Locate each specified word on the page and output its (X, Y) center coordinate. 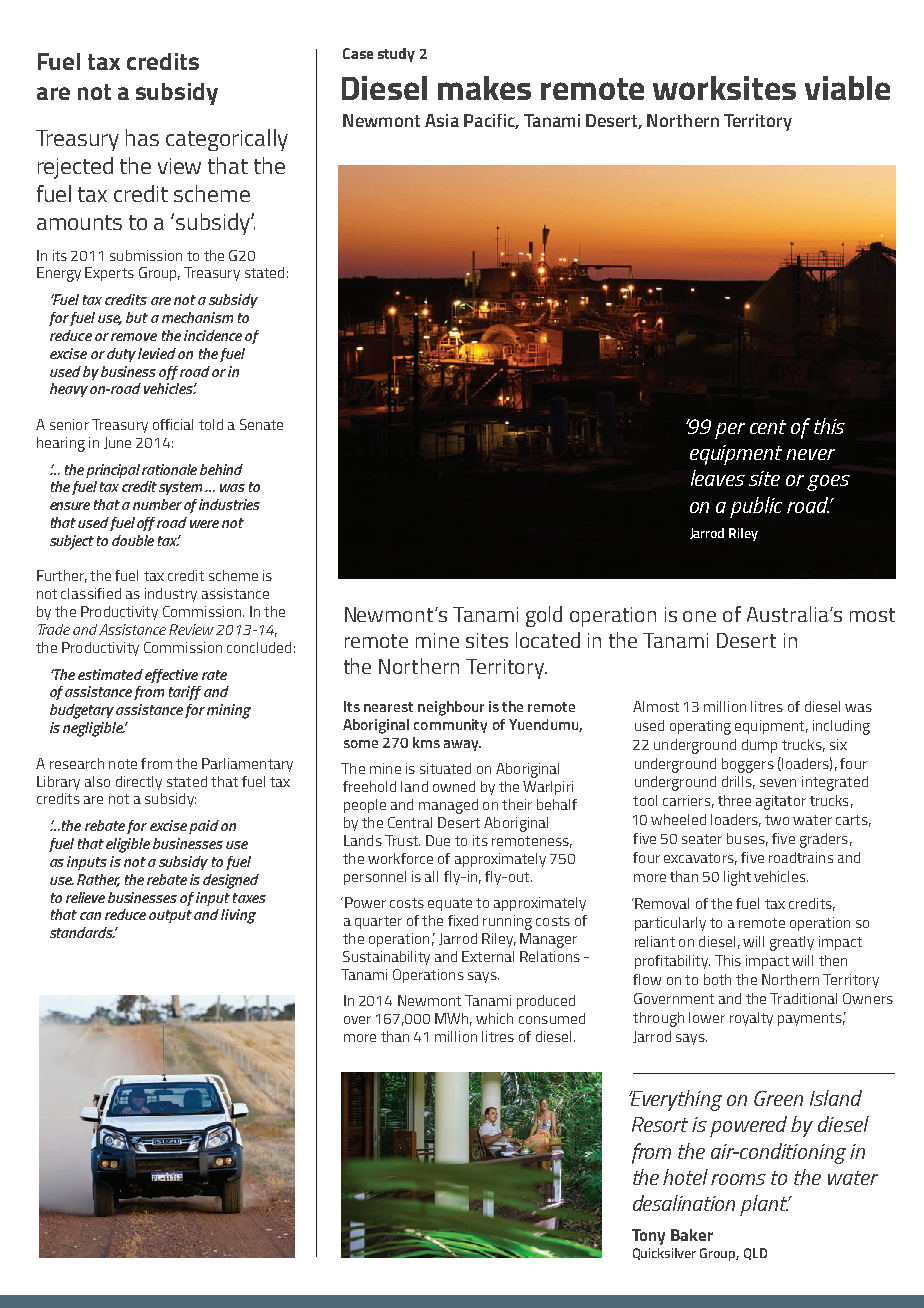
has (142, 137)
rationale (169, 469)
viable (847, 88)
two (777, 820)
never (810, 454)
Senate (261, 424)
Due (438, 840)
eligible (128, 845)
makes (484, 88)
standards (83, 932)
